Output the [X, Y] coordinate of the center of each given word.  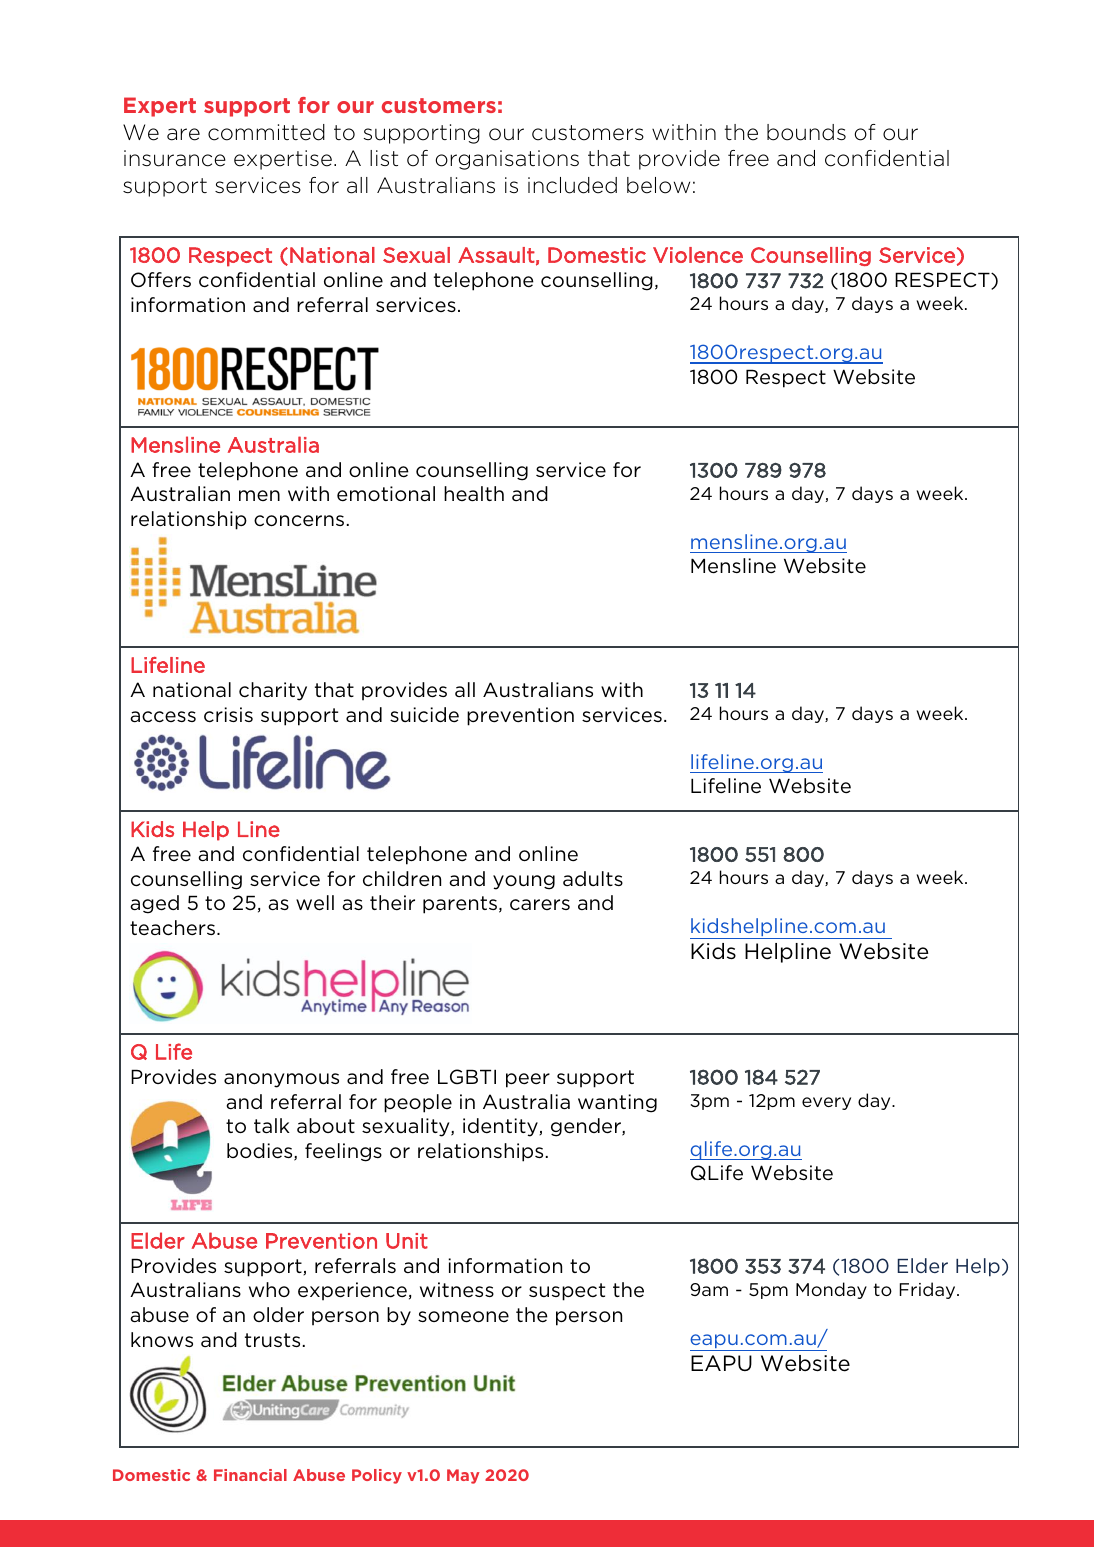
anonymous [281, 1080]
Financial [250, 1475]
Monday [831, 1290]
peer [528, 1080]
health [474, 493]
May [463, 1476]
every [826, 1103]
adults [593, 878]
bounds [806, 132]
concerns [299, 521]
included [572, 185]
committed [266, 132]
